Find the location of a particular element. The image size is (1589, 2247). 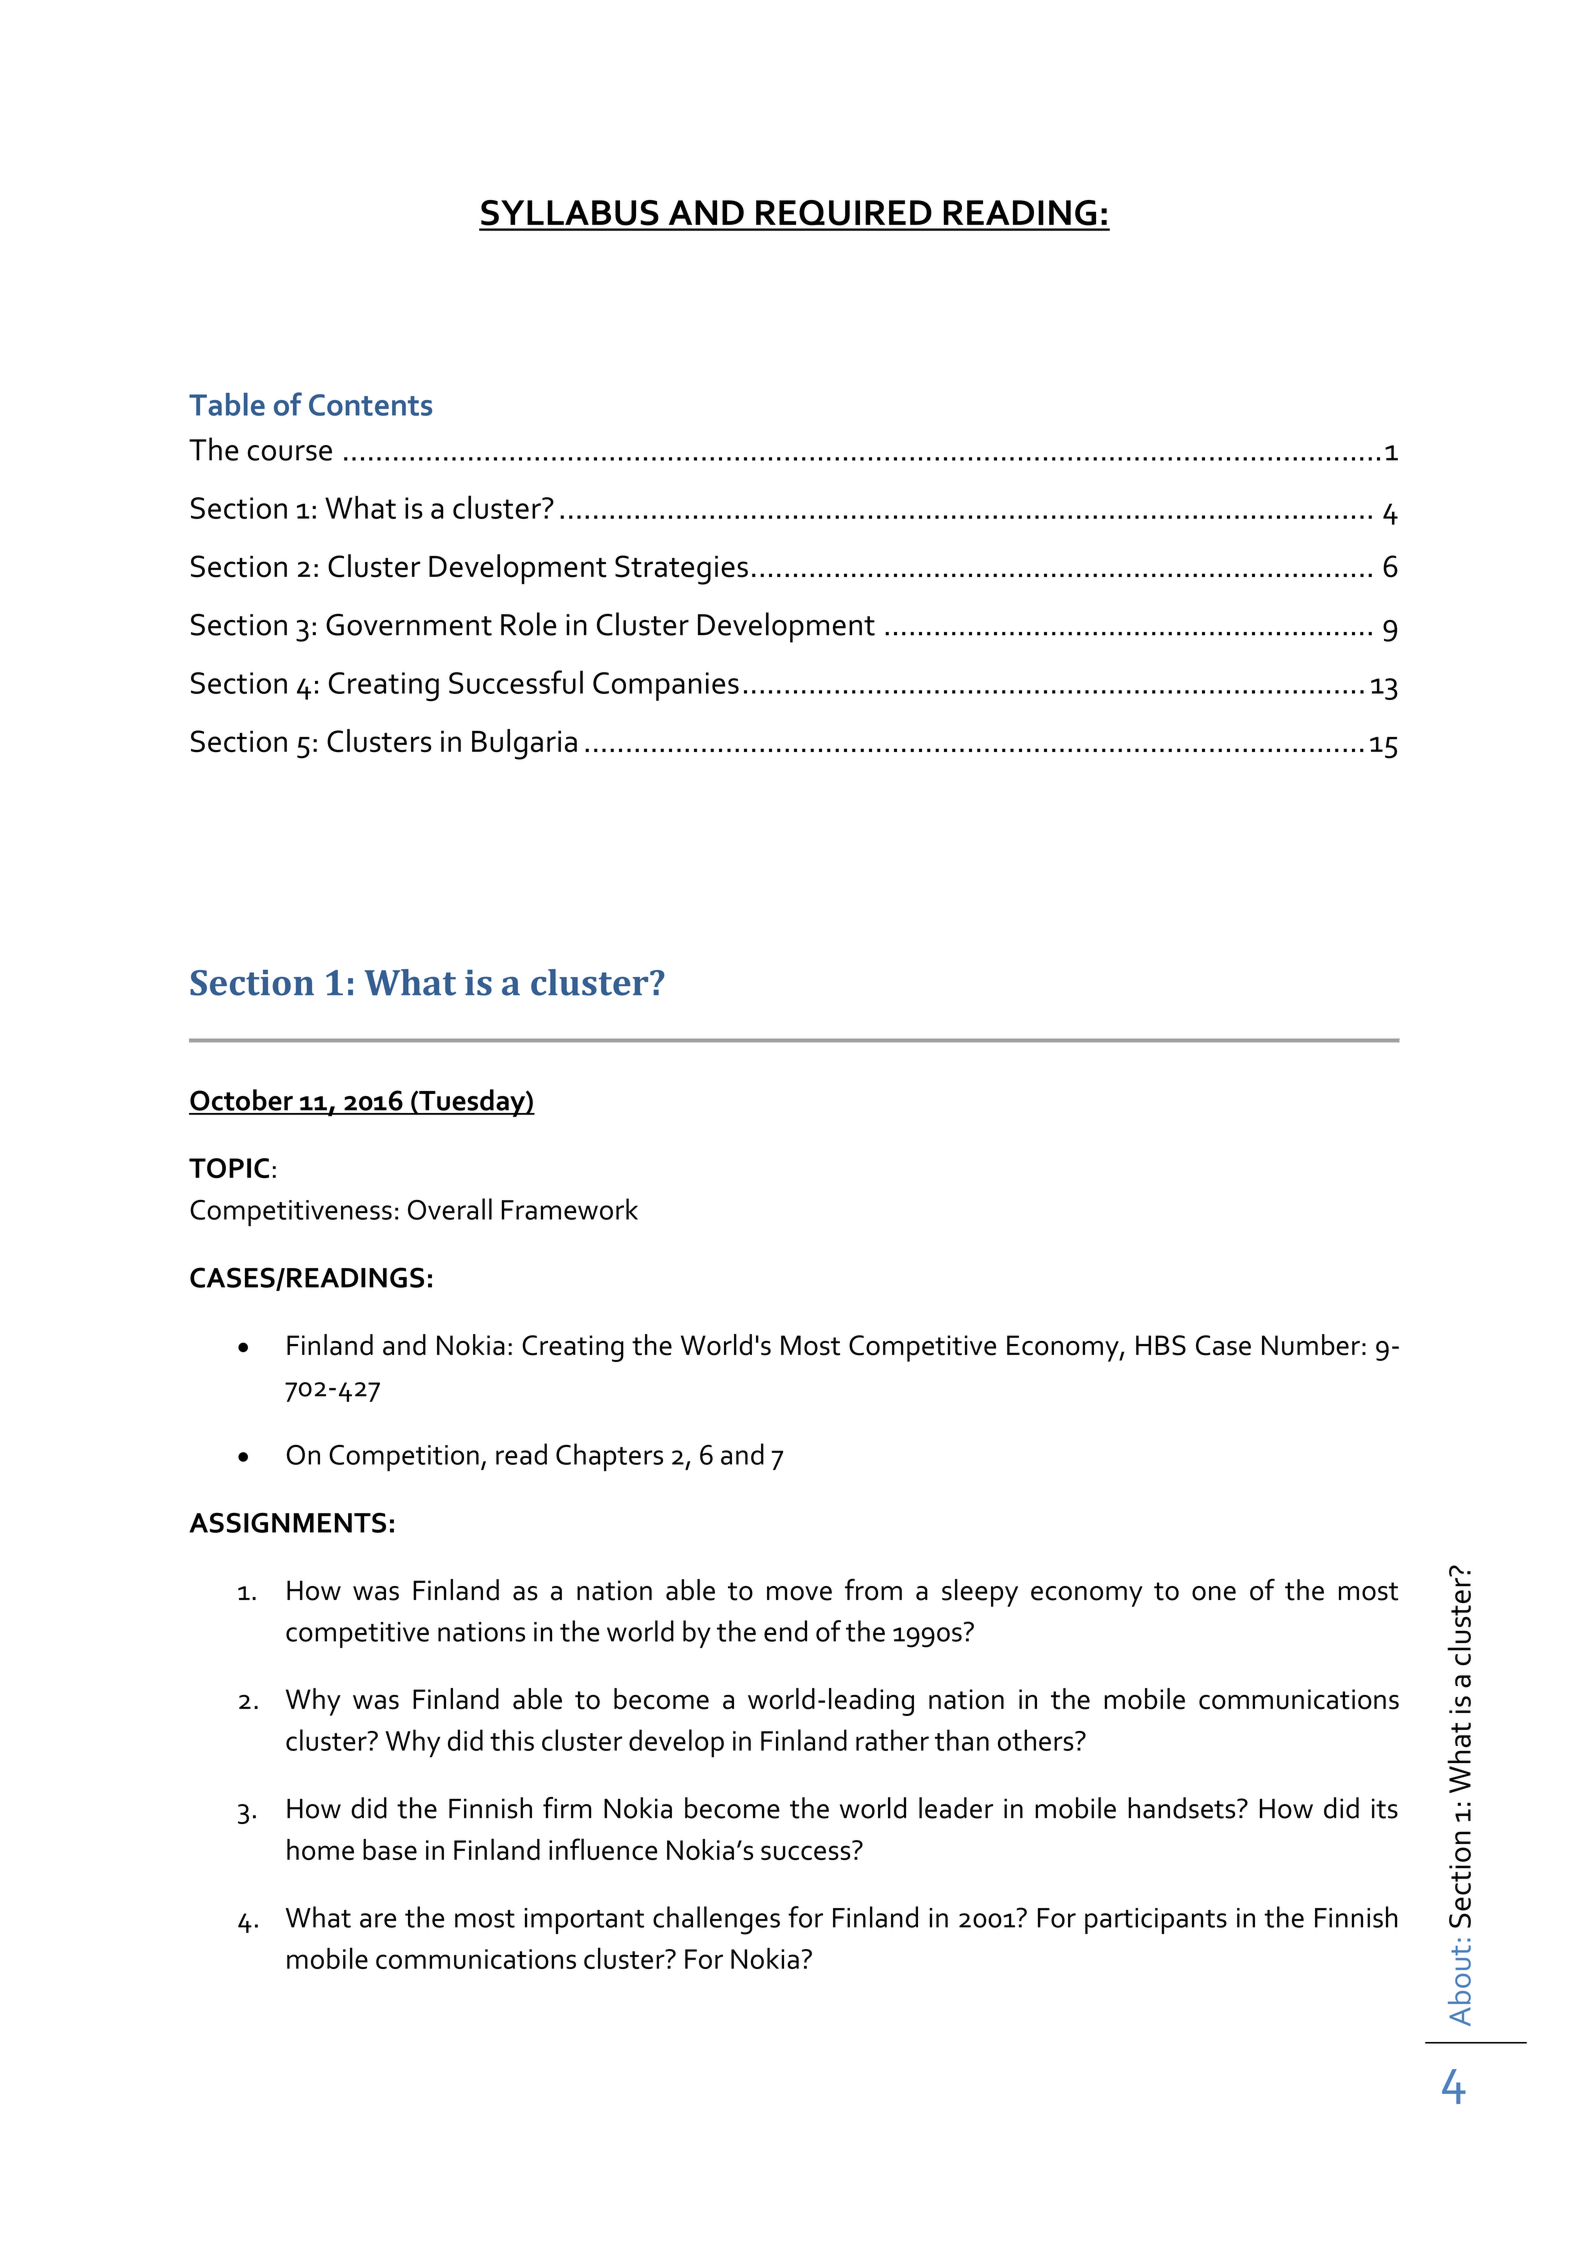

Number is located at coordinates (1311, 1345).
